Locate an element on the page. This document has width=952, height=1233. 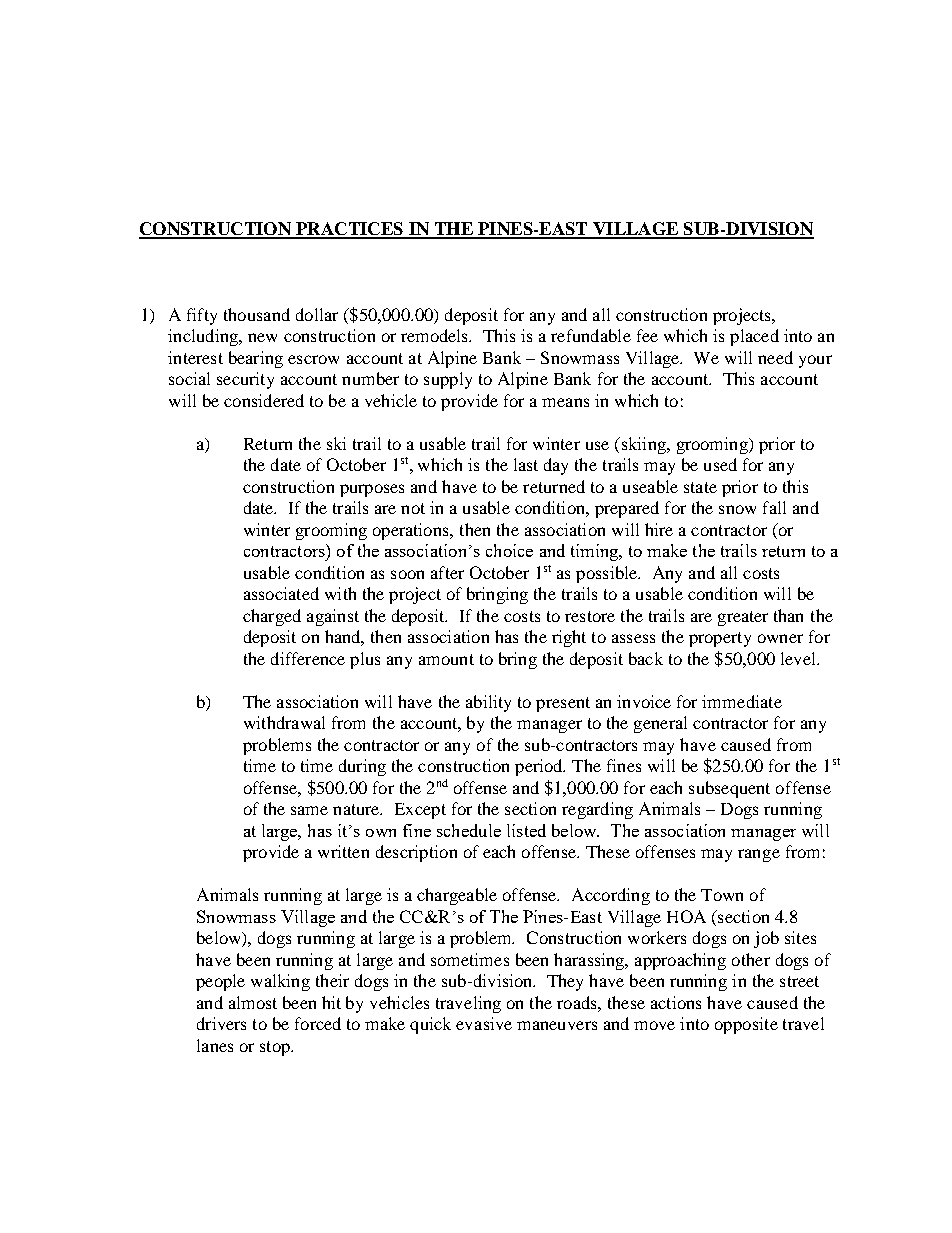
property is located at coordinates (720, 639).
